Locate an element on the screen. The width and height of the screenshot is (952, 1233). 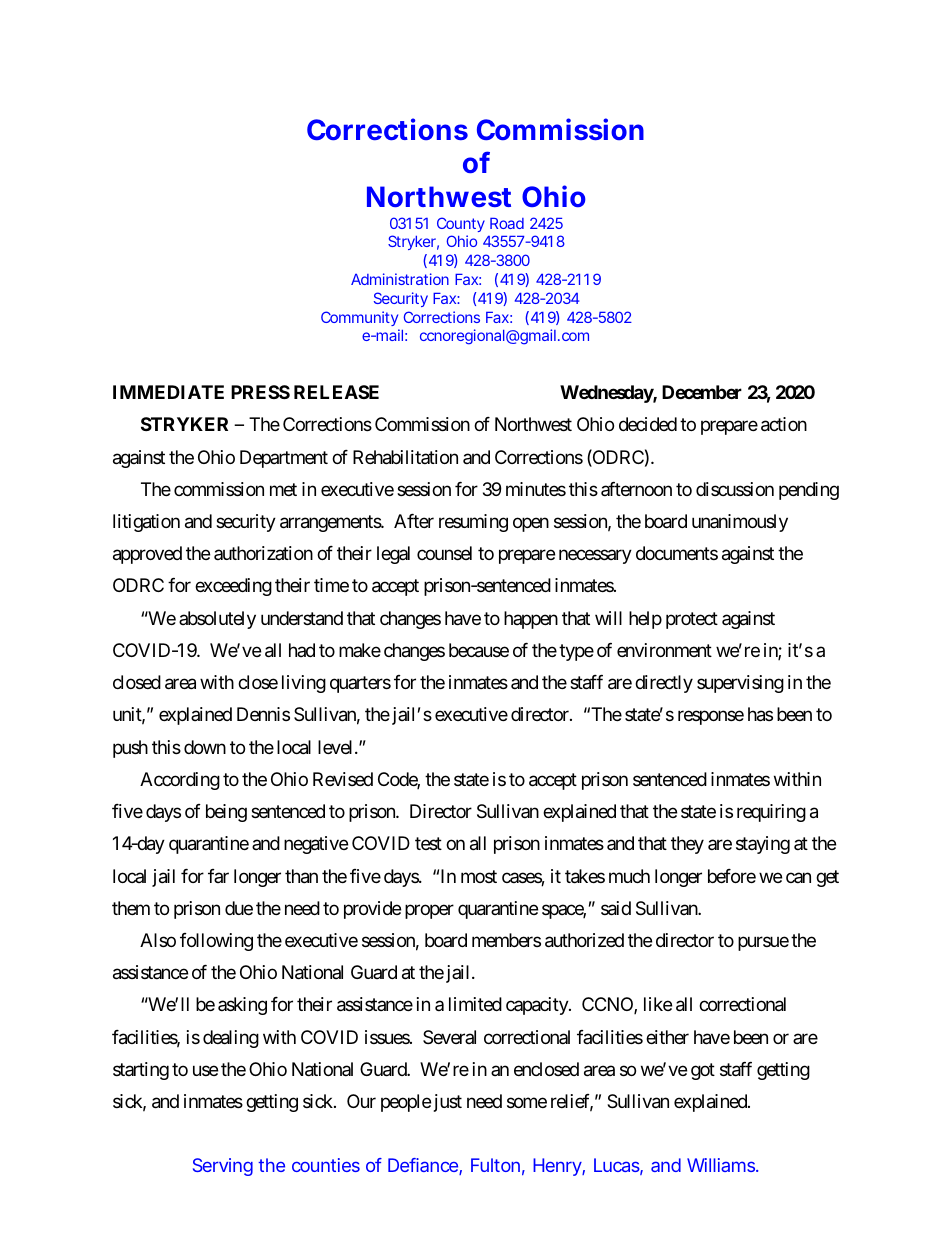
Serving is located at coordinates (223, 1167).
